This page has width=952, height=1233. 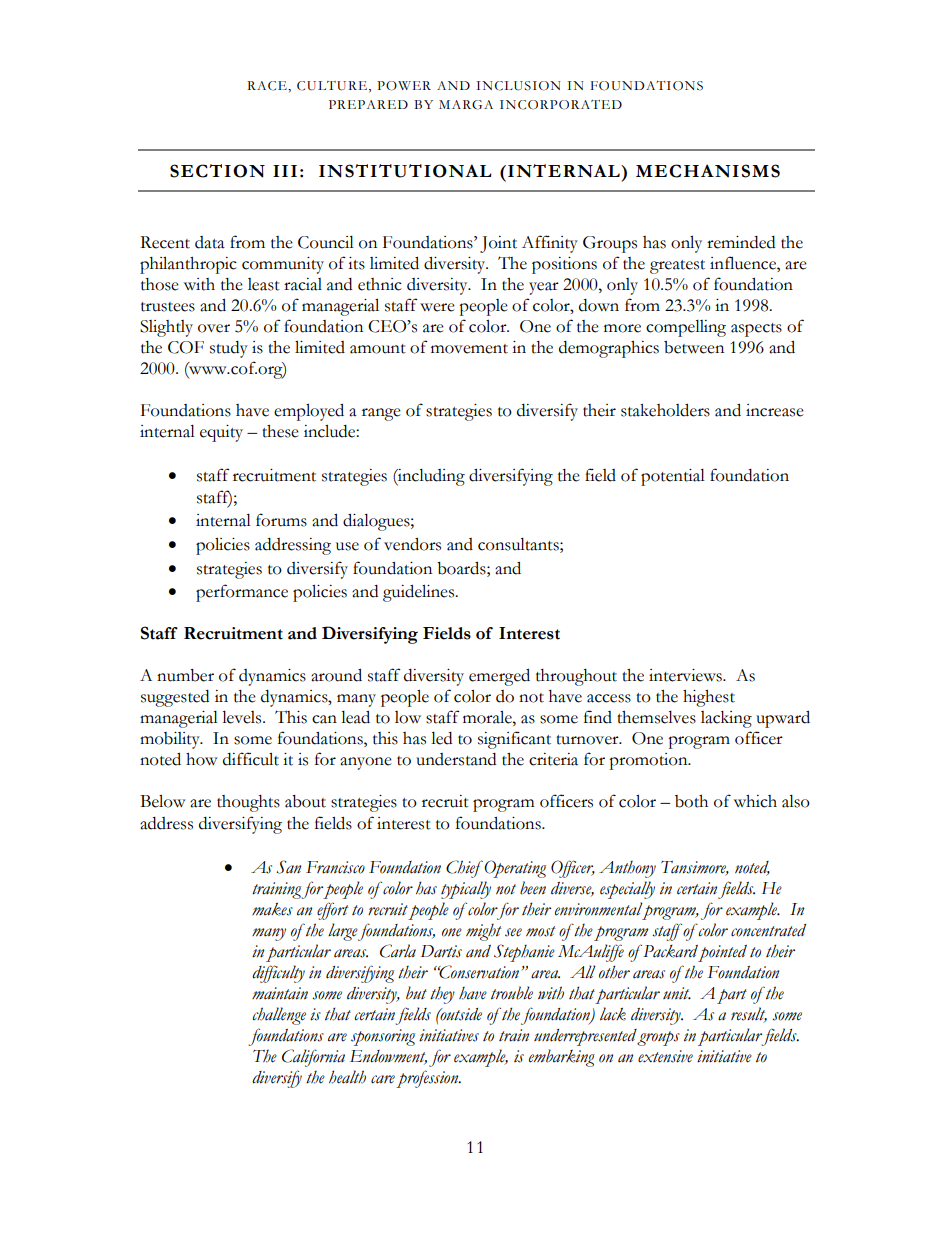 I want to click on thoughts, so click(x=248, y=803).
